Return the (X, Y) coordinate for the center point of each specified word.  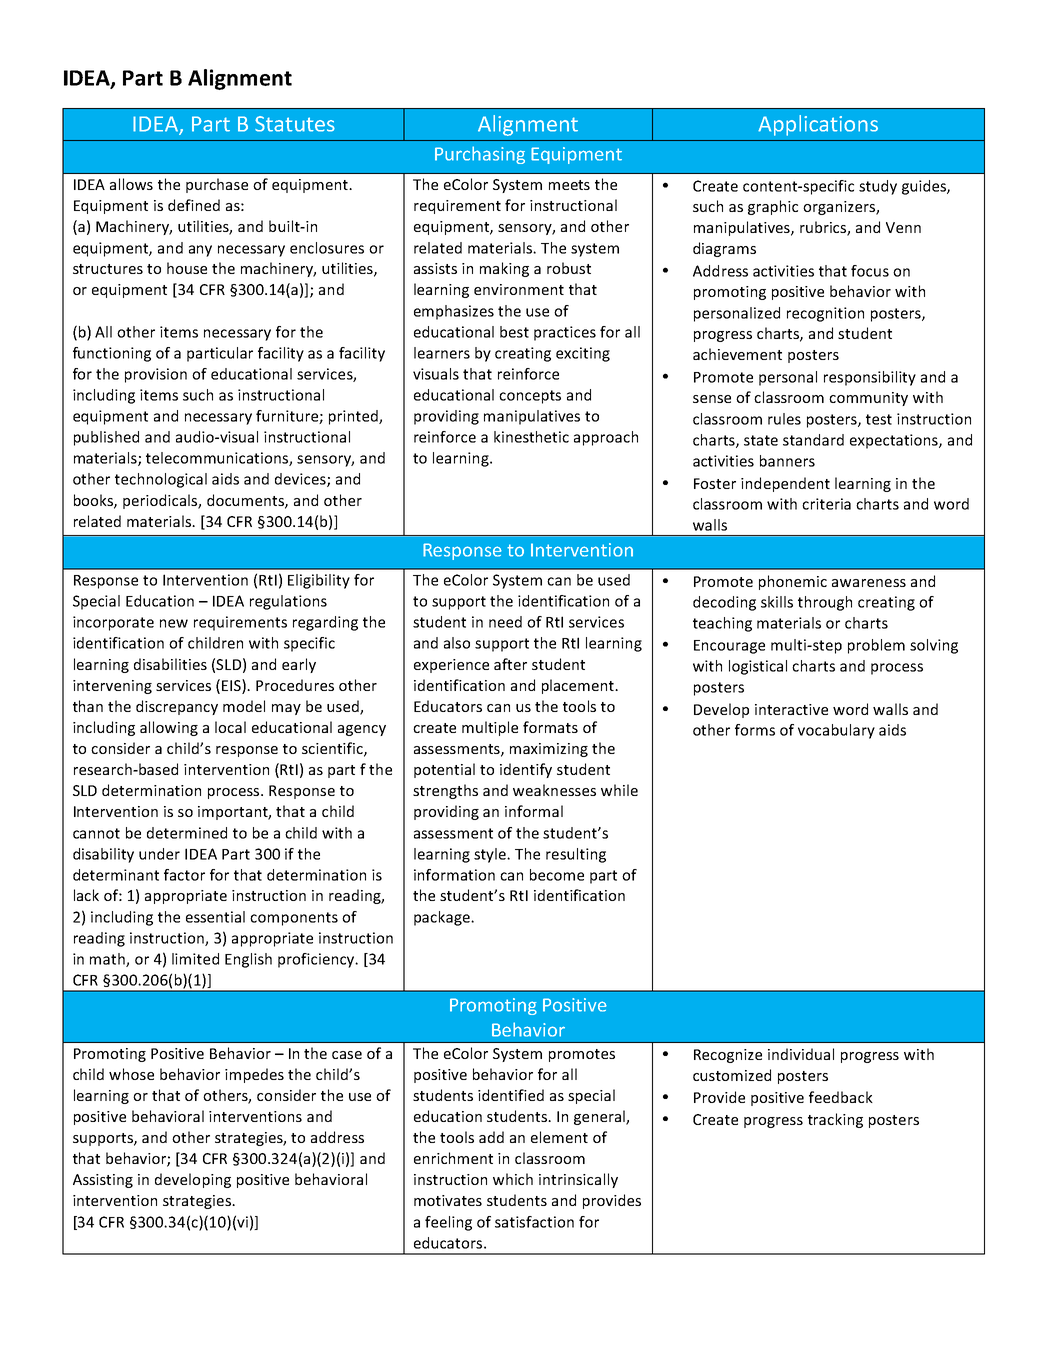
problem (876, 646)
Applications (818, 125)
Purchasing (480, 155)
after (510, 664)
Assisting (103, 1181)
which (513, 1179)
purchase (217, 185)
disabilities (170, 664)
